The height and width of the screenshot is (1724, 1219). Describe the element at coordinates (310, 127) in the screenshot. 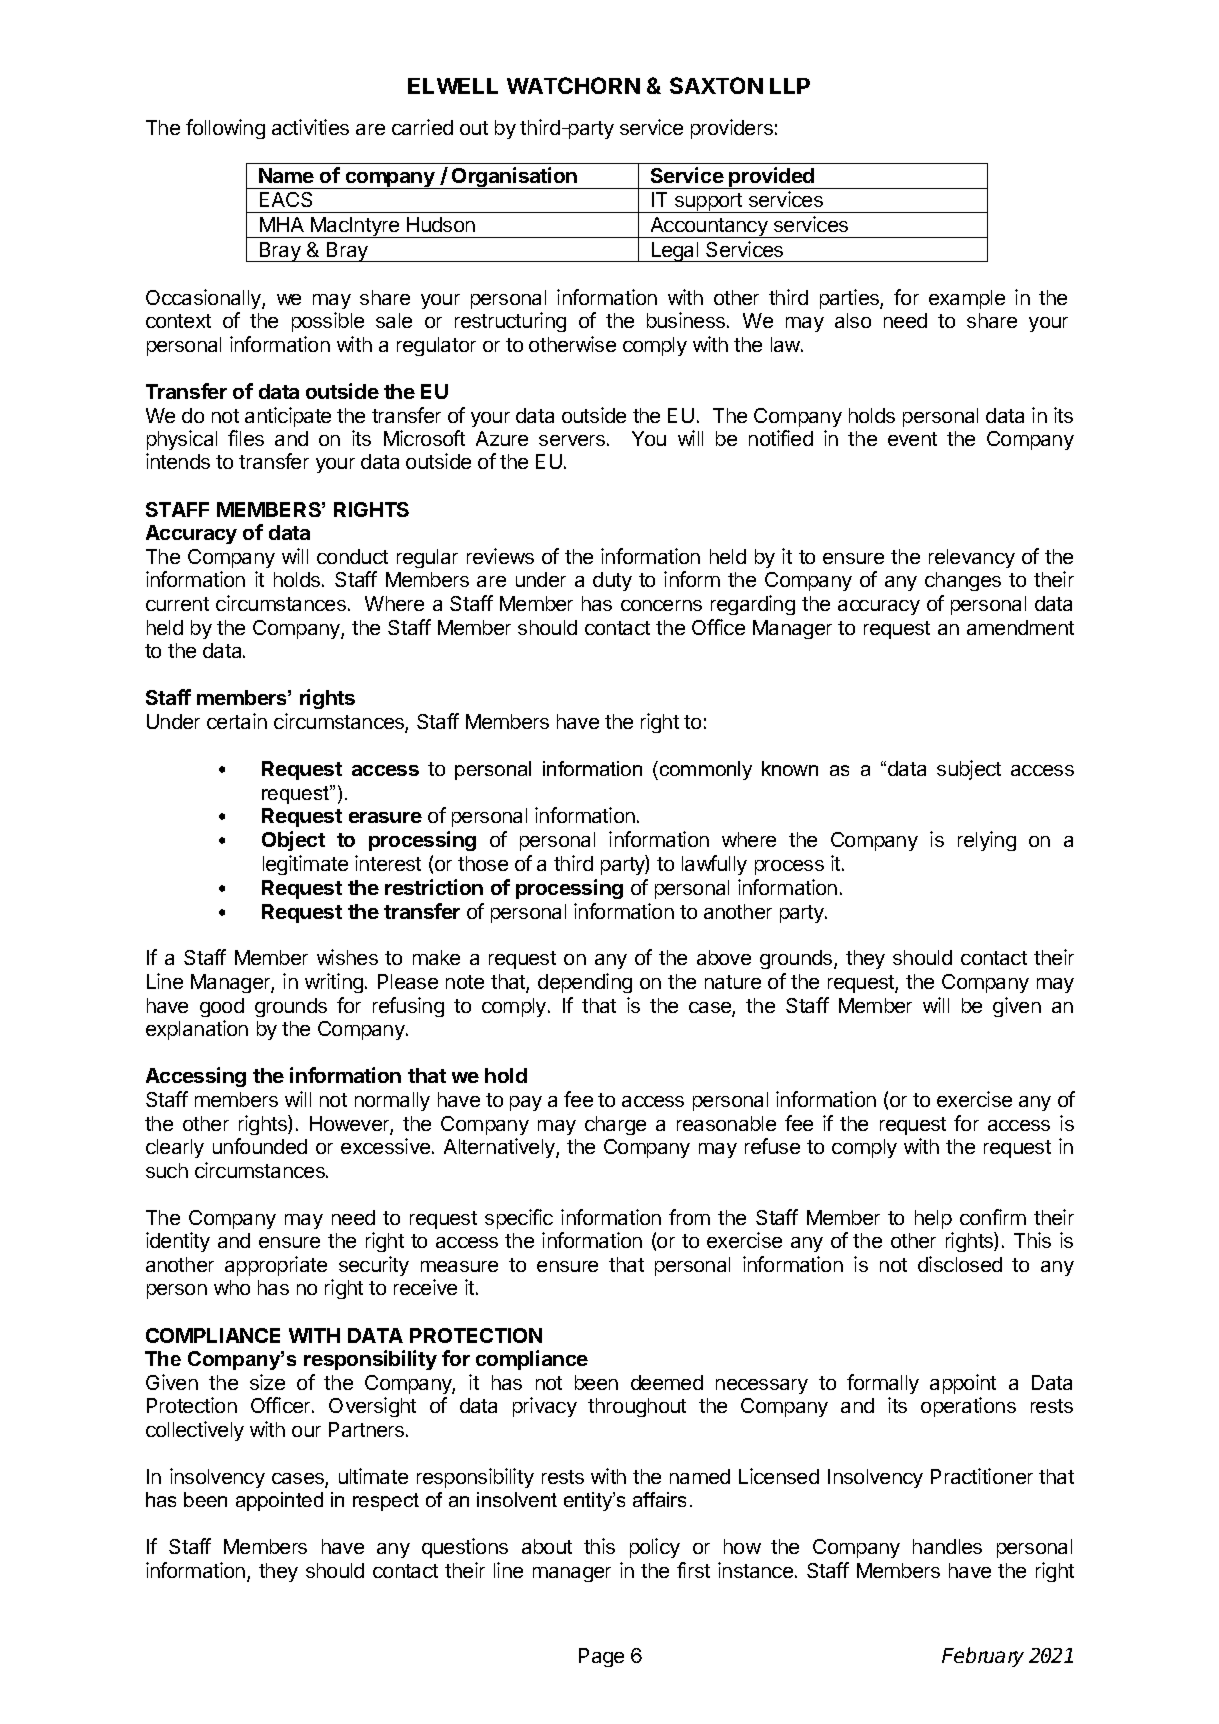

I see `activities` at that location.
